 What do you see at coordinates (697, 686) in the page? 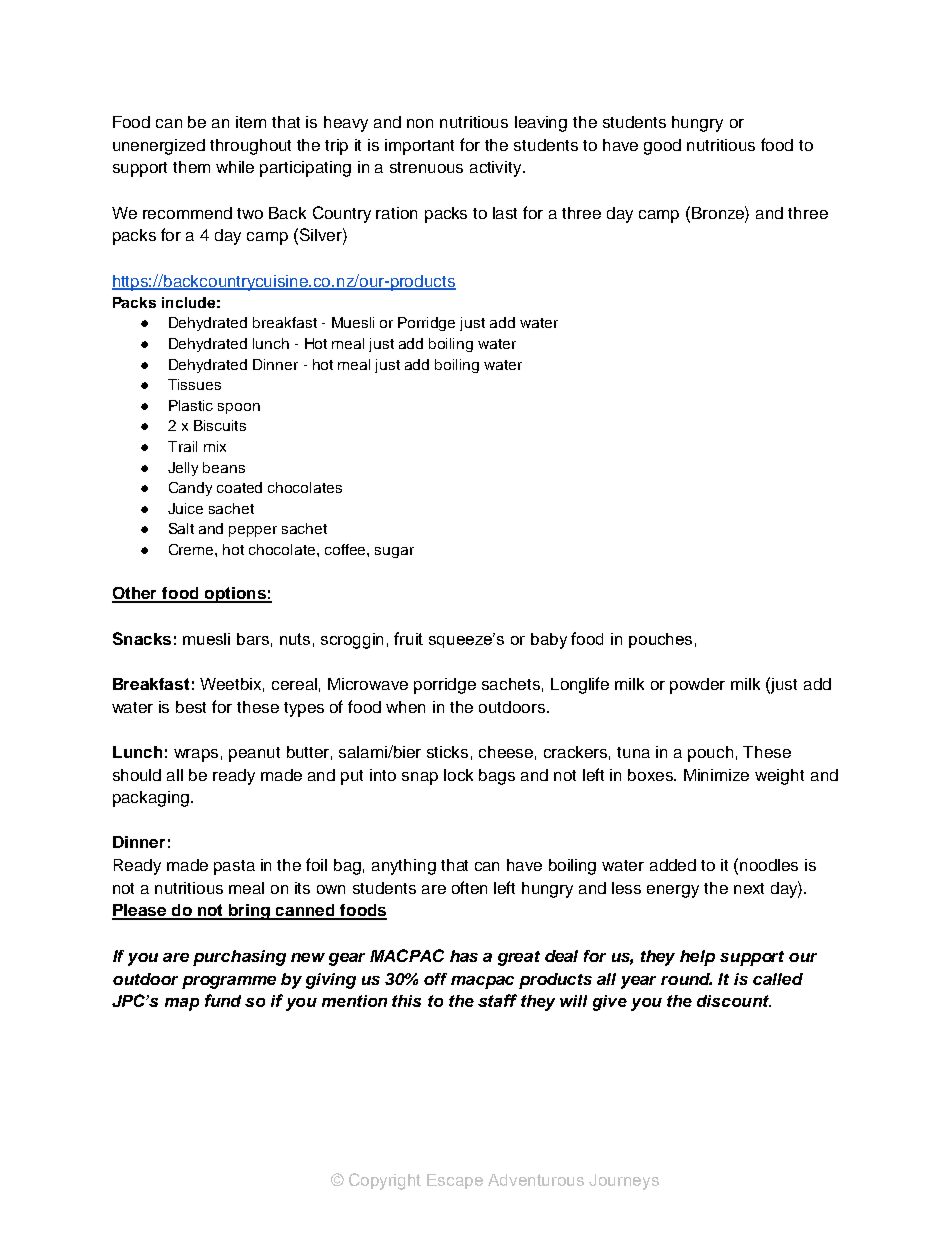
I see `powder` at bounding box center [697, 686].
